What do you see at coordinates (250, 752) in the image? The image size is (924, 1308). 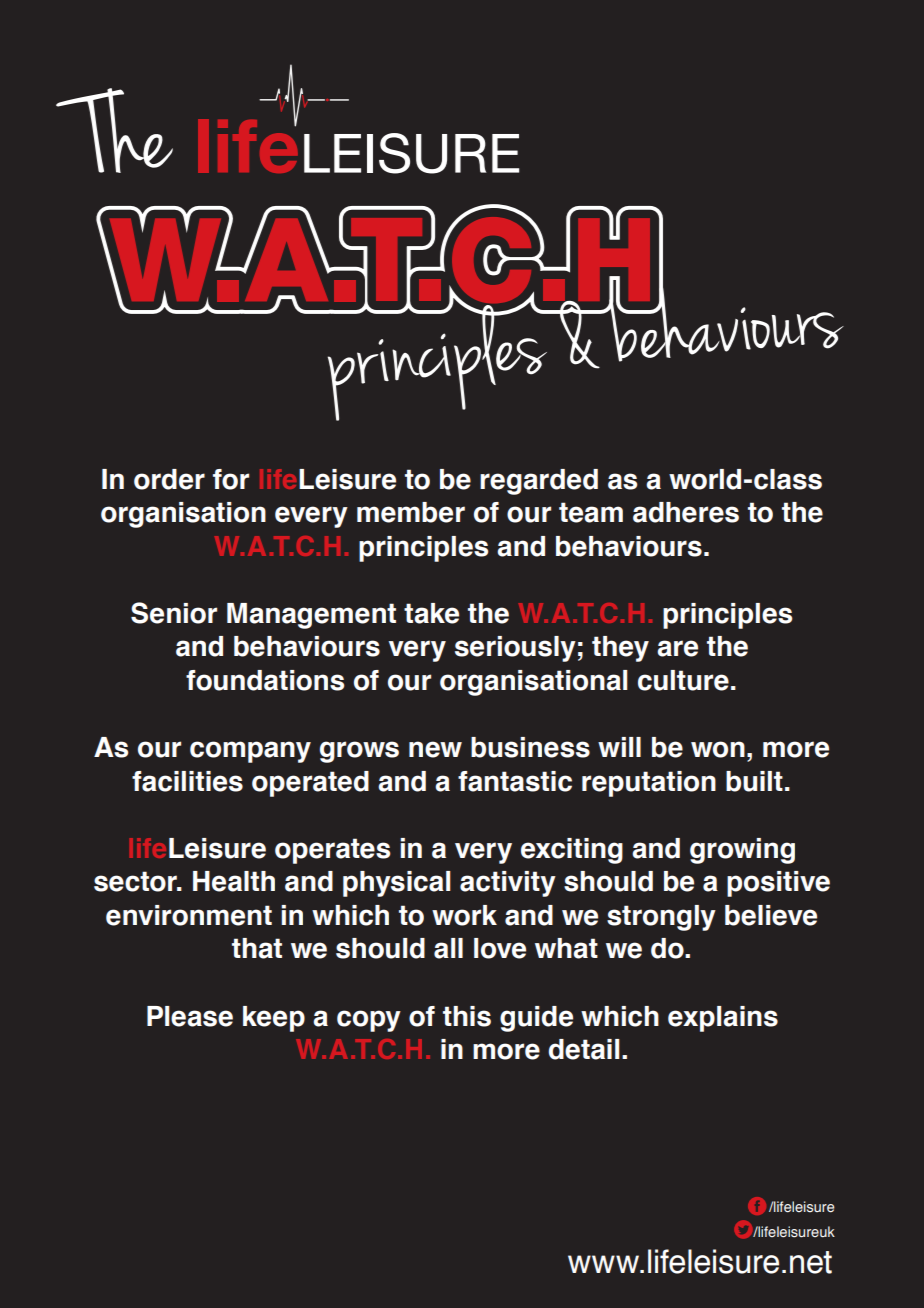 I see `company` at bounding box center [250, 752].
